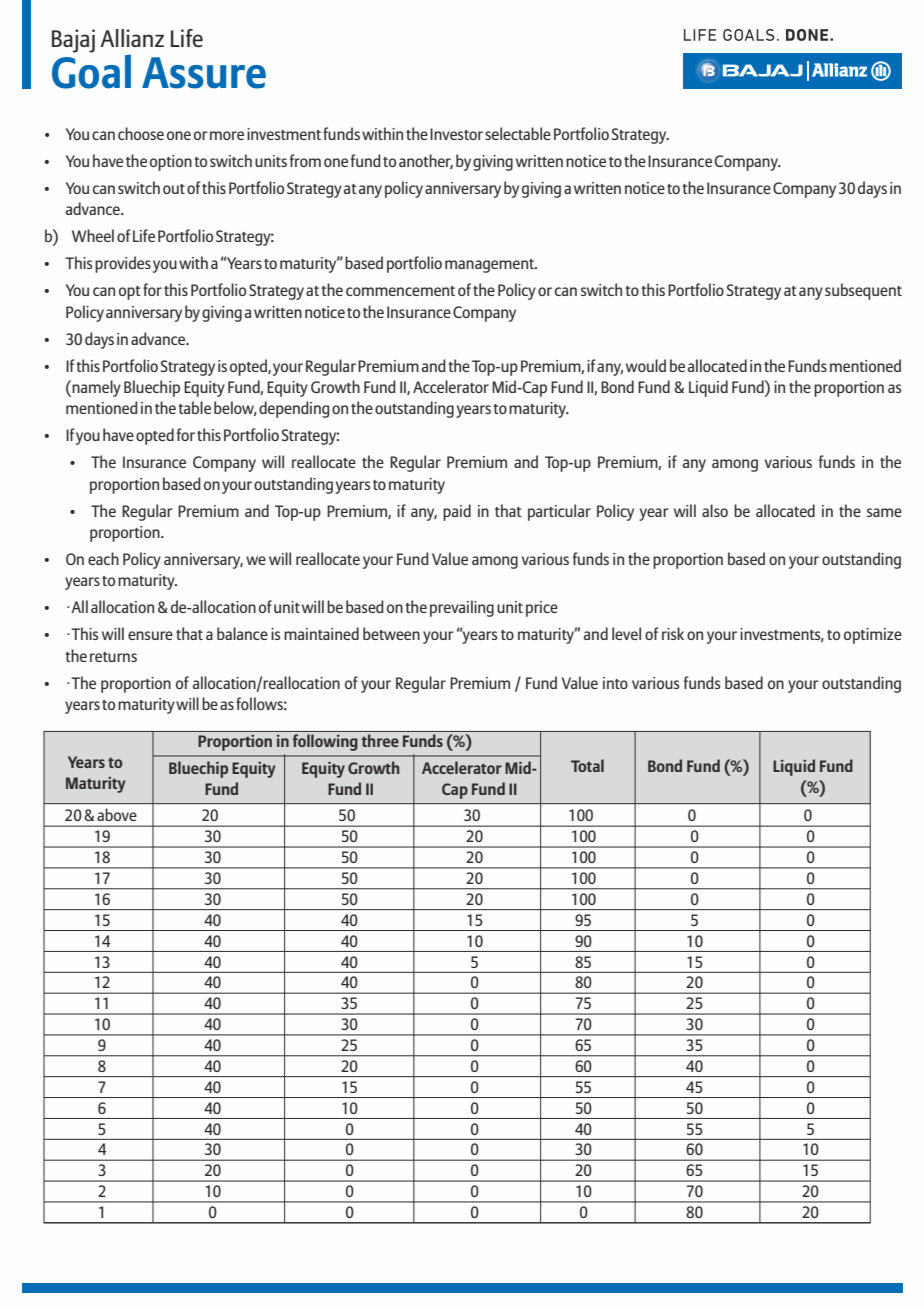 The width and height of the screenshot is (924, 1308). What do you see at coordinates (457, 512) in the screenshot?
I see `paid` at bounding box center [457, 512].
